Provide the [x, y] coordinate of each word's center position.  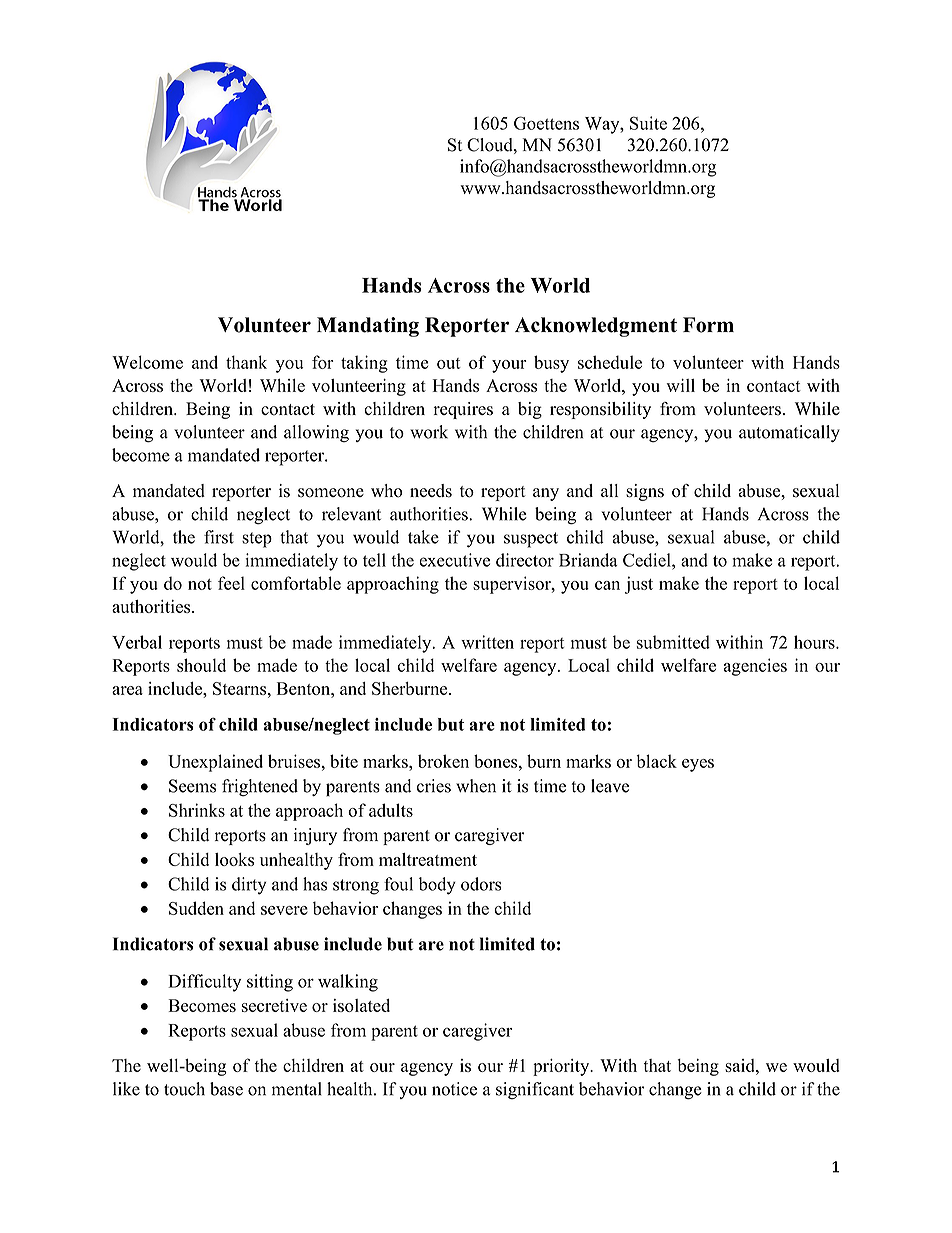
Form [708, 325]
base [226, 1089]
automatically [789, 433]
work [429, 432]
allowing [316, 433]
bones [497, 761]
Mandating [368, 327]
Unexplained [215, 763]
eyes [698, 765]
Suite [648, 123]
